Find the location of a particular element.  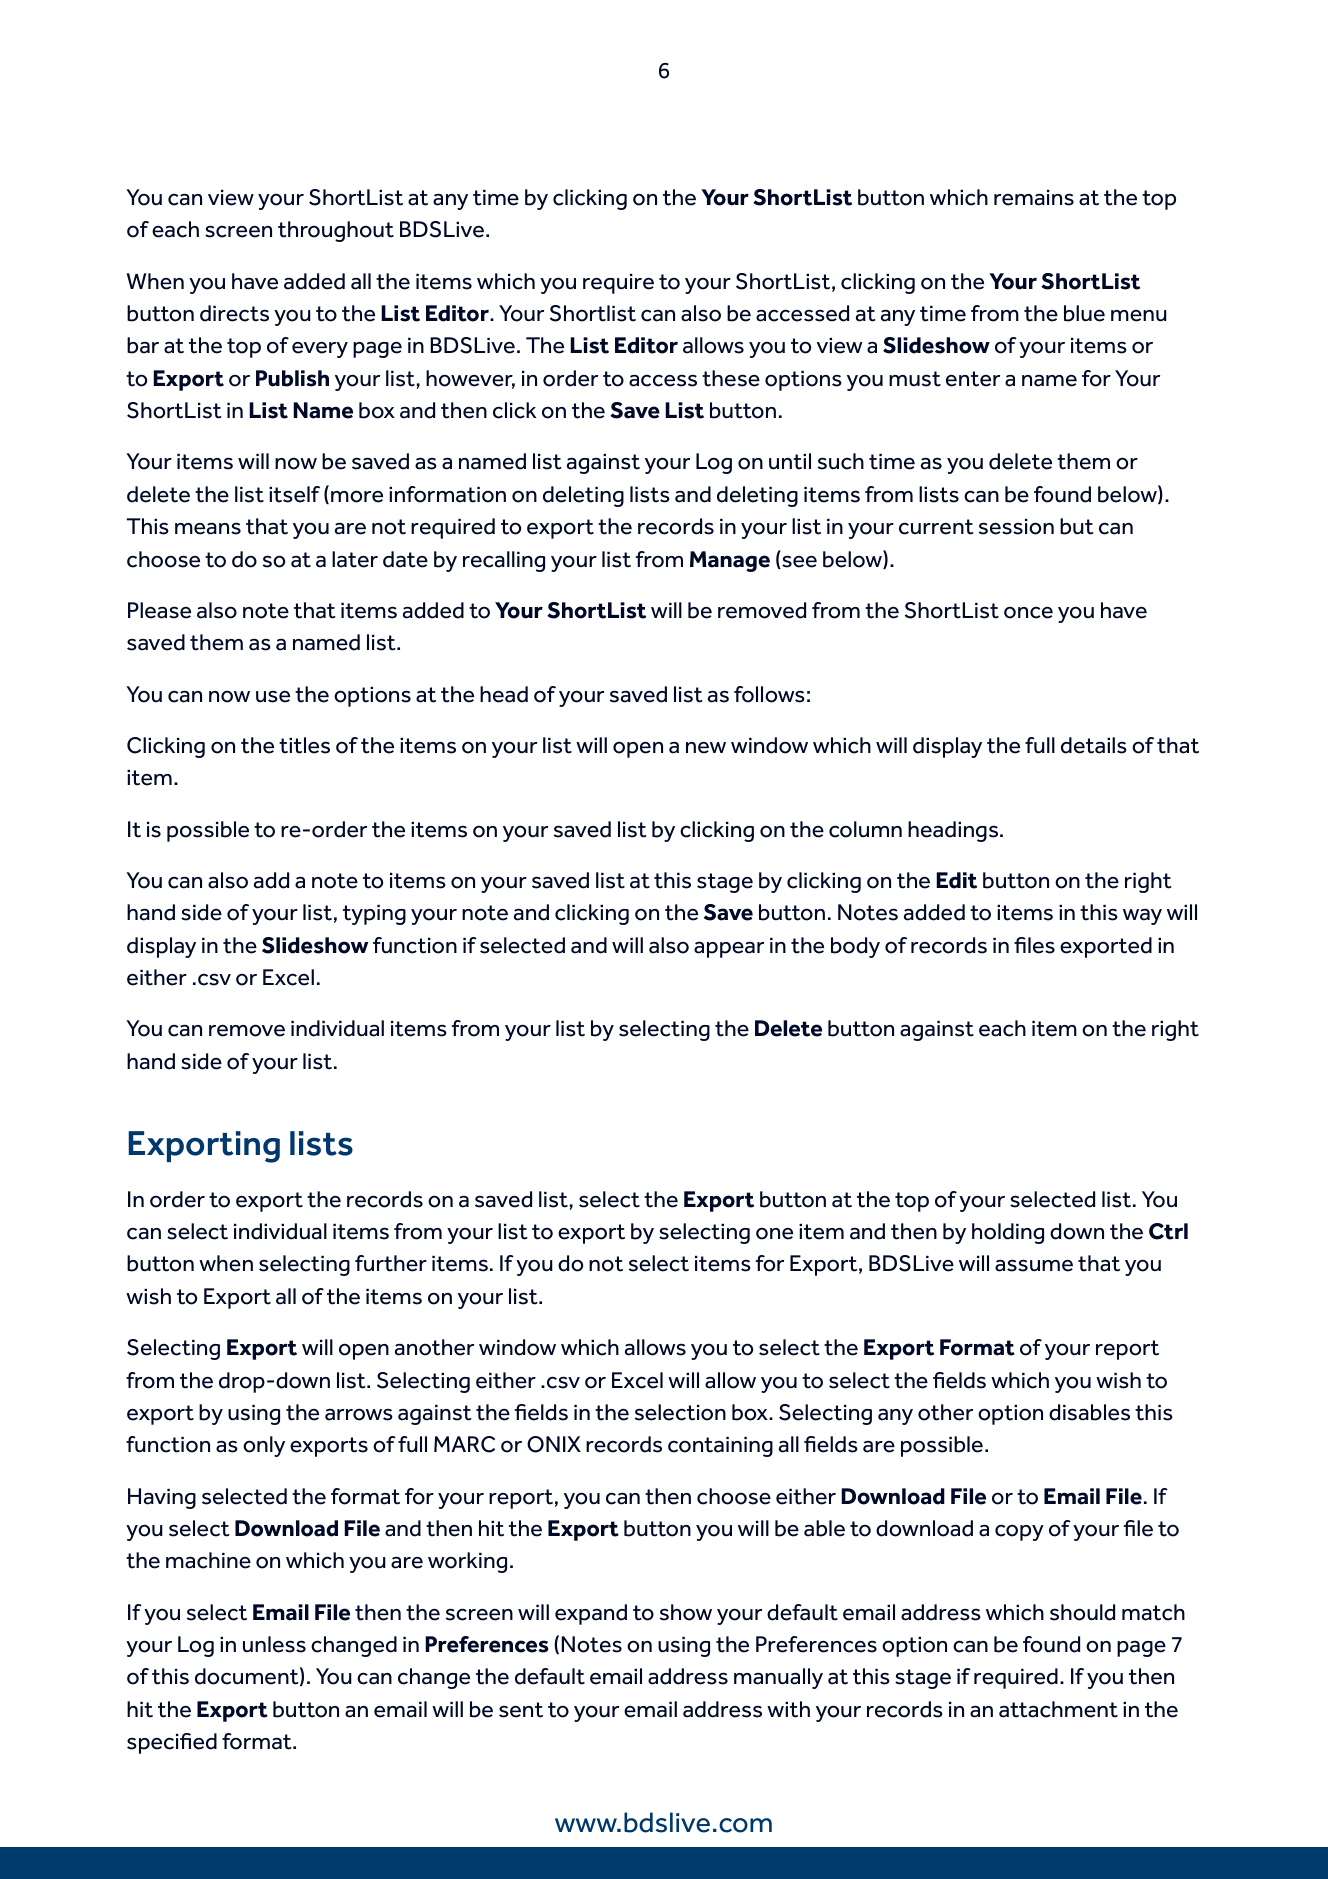

one is located at coordinates (774, 1233).
